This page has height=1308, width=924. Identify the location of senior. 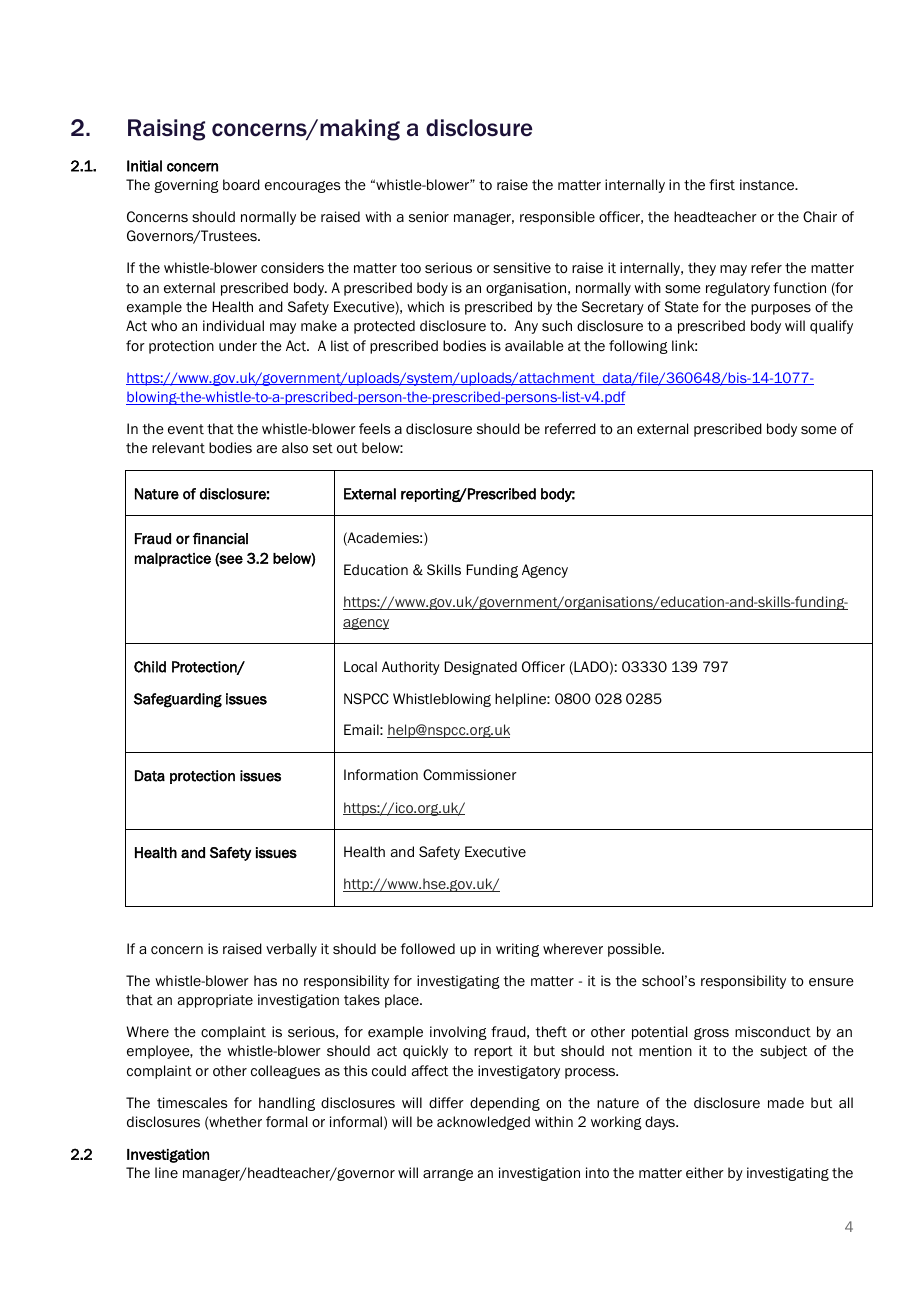
(429, 217).
